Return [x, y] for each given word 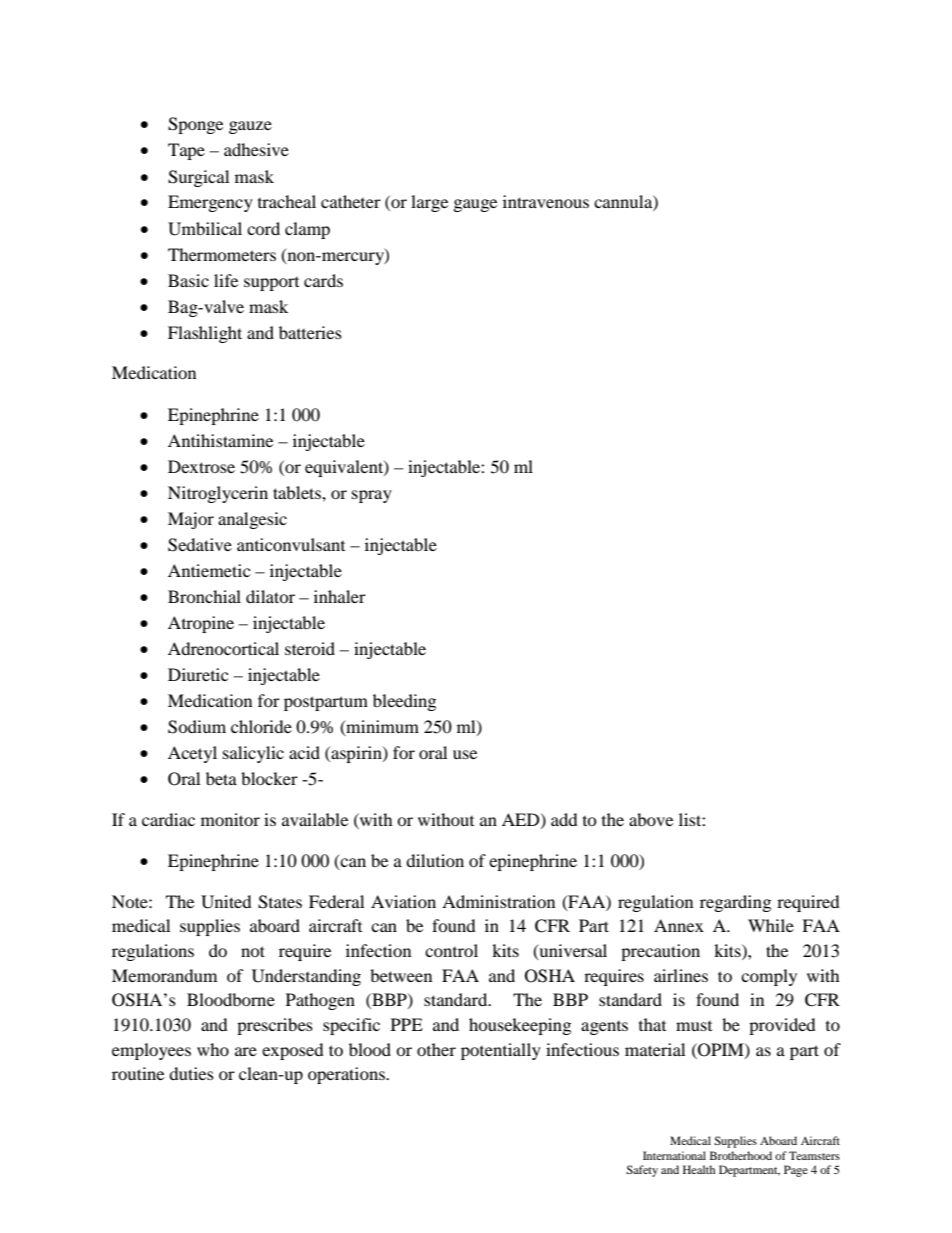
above [651, 819]
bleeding [404, 702]
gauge [475, 205]
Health [699, 1169]
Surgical [198, 178]
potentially [501, 1051]
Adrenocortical [223, 648]
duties [191, 1073]
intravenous [546, 201]
